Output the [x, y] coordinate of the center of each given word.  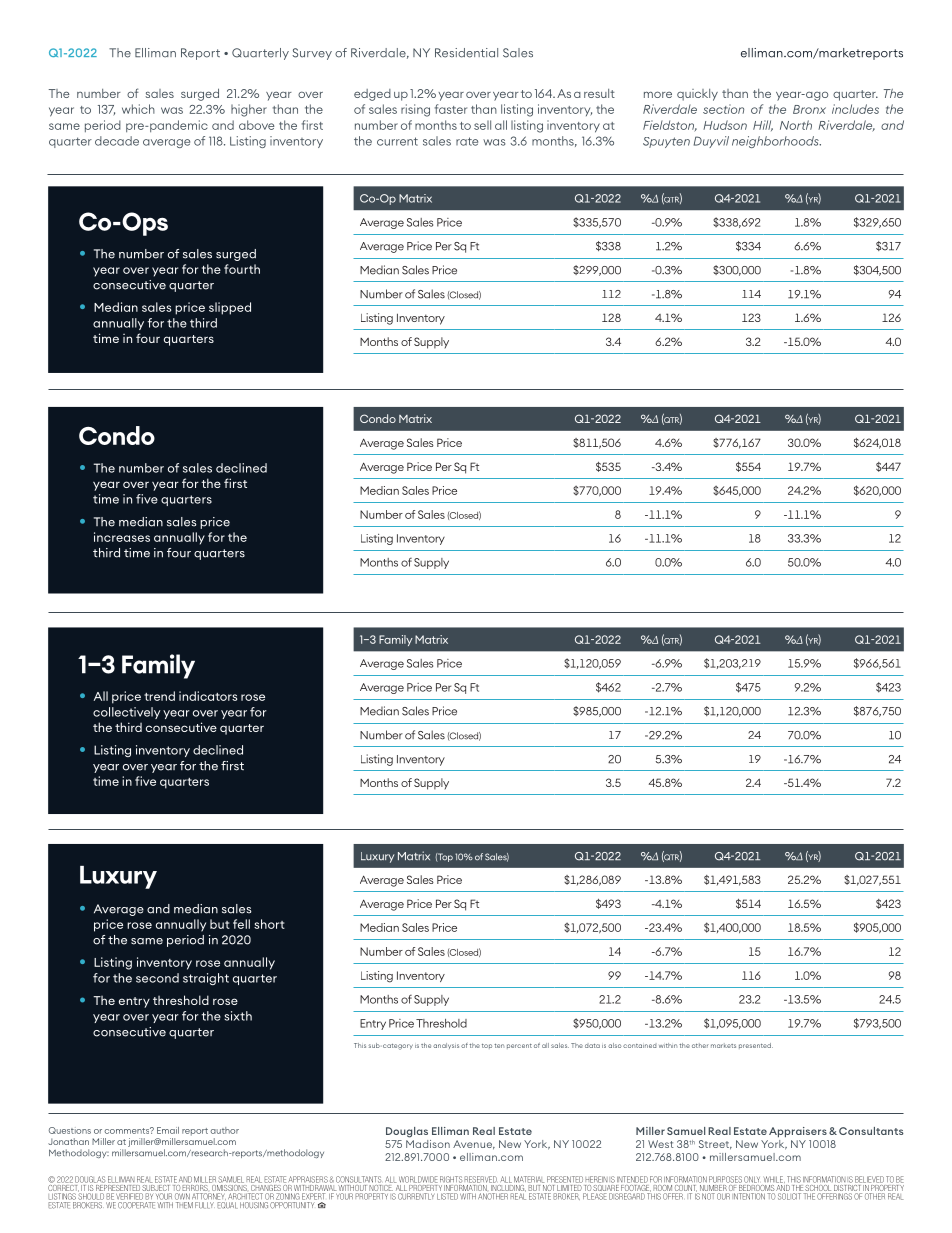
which [138, 109]
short [269, 924]
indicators [208, 696]
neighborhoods [776, 142]
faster [451, 109]
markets [723, 1045]
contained [639, 1046]
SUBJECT [156, 1186]
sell [482, 125]
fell [241, 924]
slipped [230, 308]
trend [159, 696]
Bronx [809, 109]
